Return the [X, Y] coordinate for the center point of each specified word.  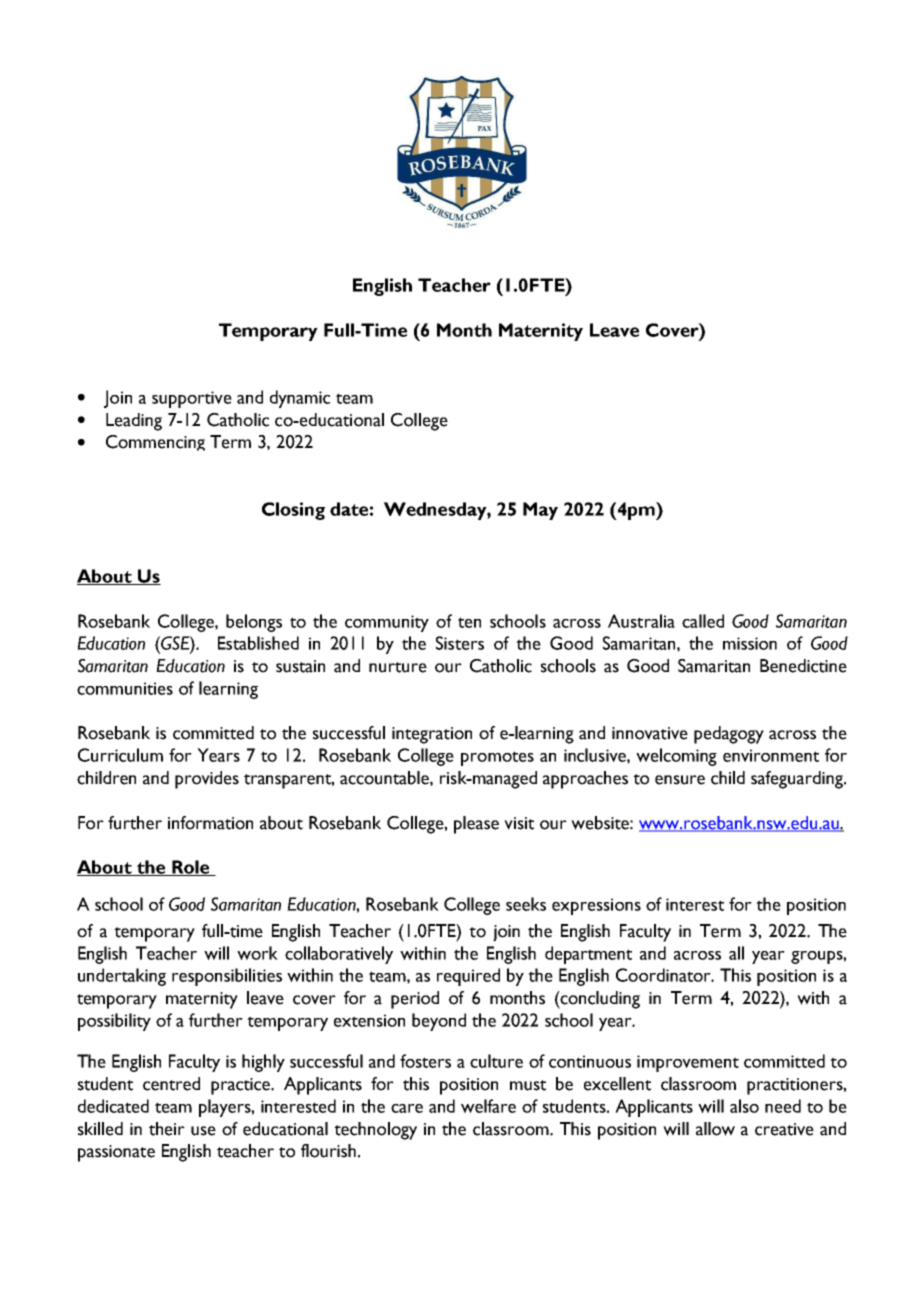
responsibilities [227, 977]
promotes [497, 758]
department [588, 955]
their [167, 1129]
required [468, 977]
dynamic [300, 399]
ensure [680, 780]
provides [207, 780]
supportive [192, 399]
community [387, 623]
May [540, 511]
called [703, 621]
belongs [254, 623]
